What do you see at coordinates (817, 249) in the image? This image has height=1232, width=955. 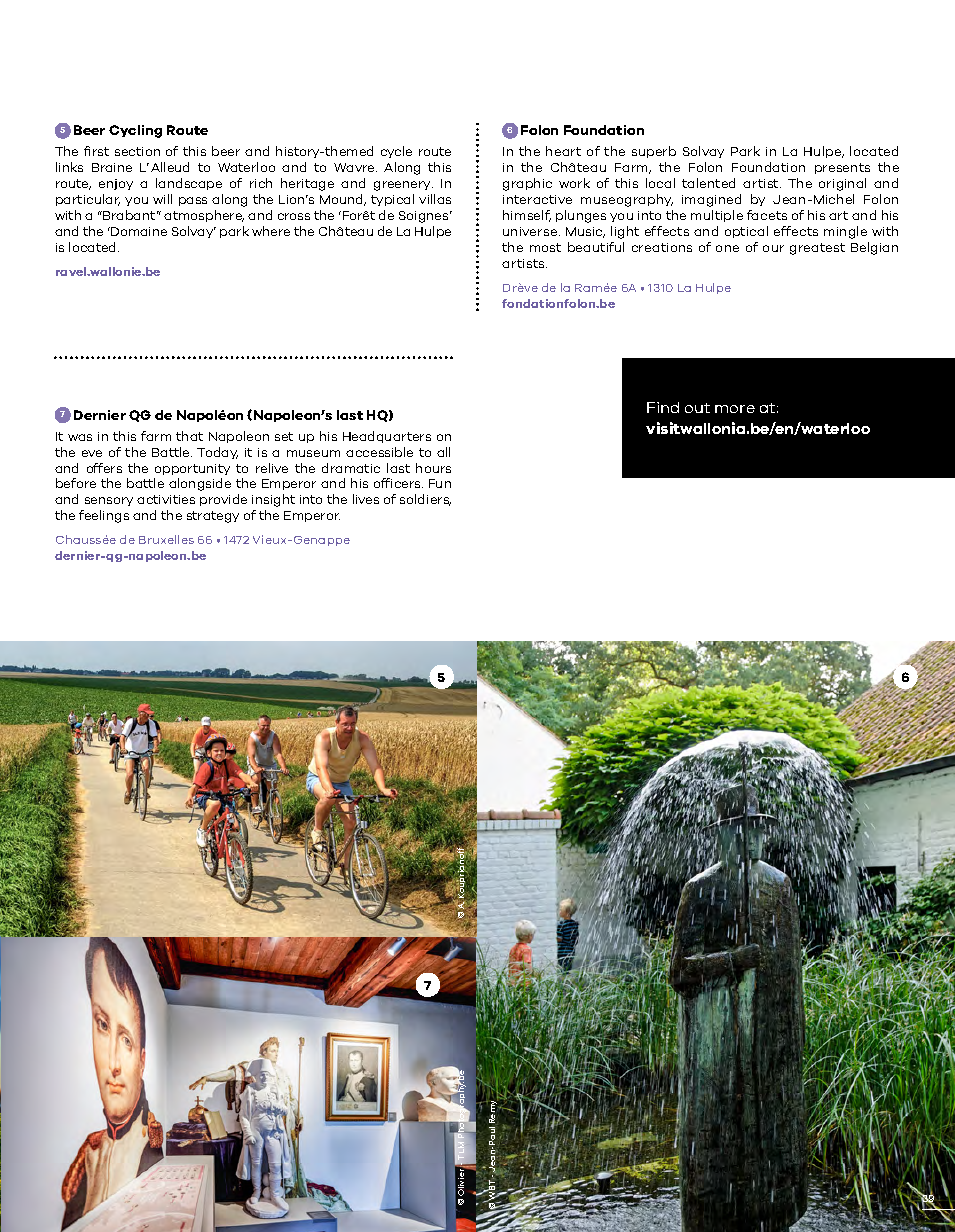 I see `greatest` at bounding box center [817, 249].
